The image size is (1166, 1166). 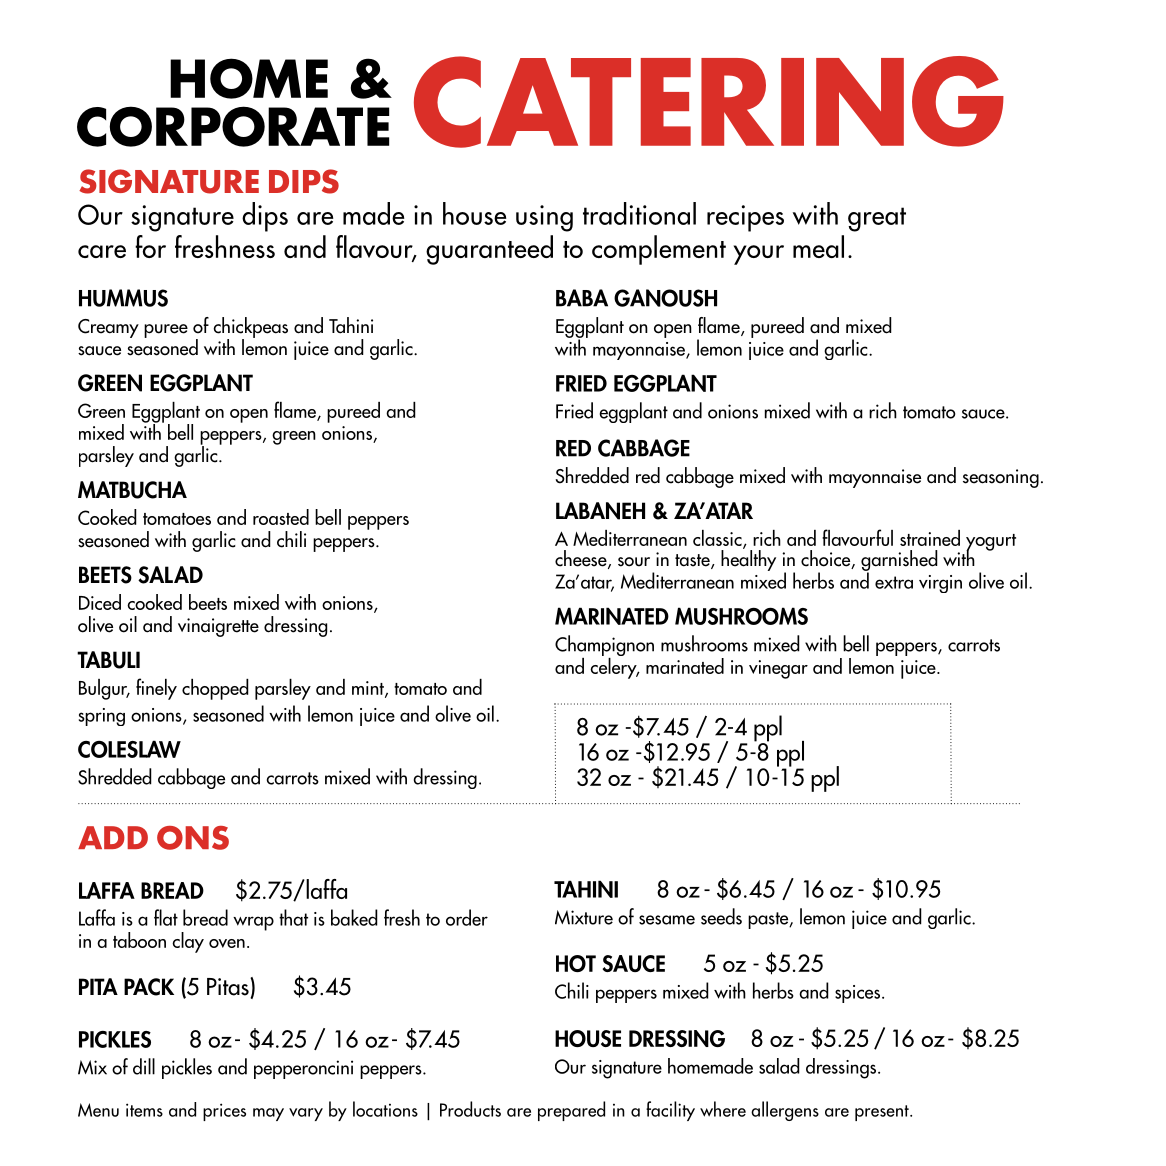 What do you see at coordinates (129, 749) in the screenshot?
I see `COLESLAW` at bounding box center [129, 749].
